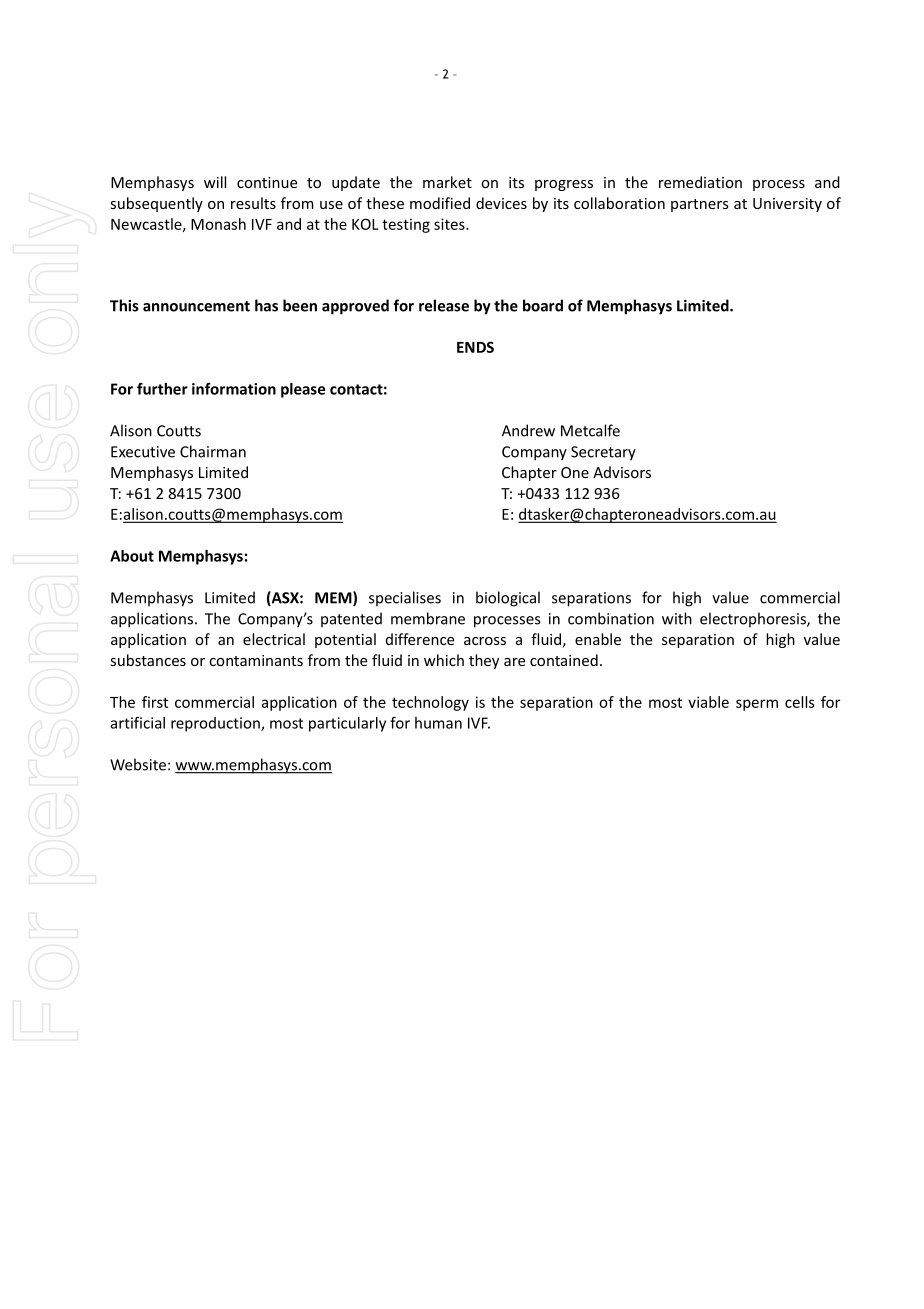  Describe the element at coordinates (700, 205) in the page. I see `partners` at that location.
